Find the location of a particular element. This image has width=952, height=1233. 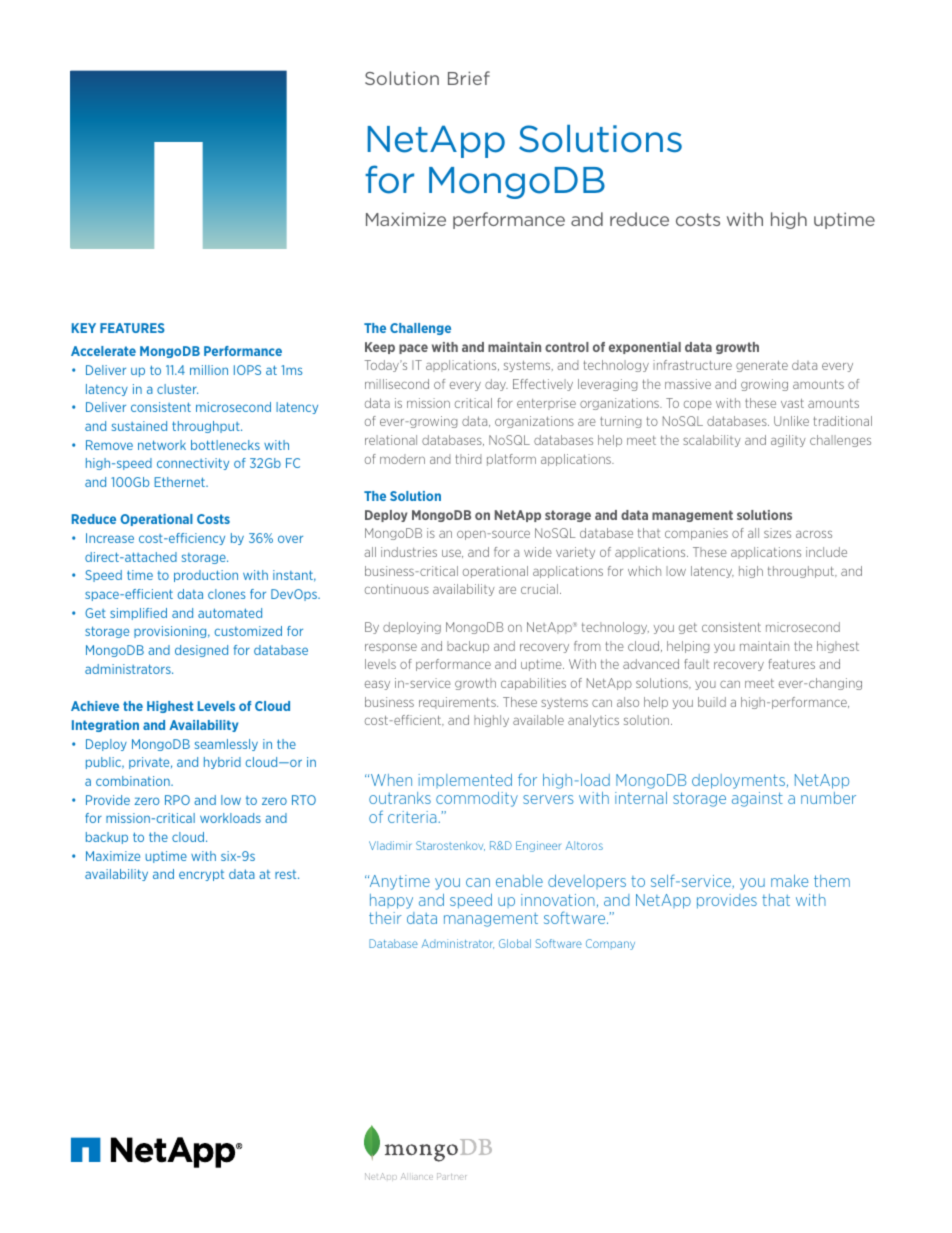

Alliance is located at coordinates (417, 1176).
